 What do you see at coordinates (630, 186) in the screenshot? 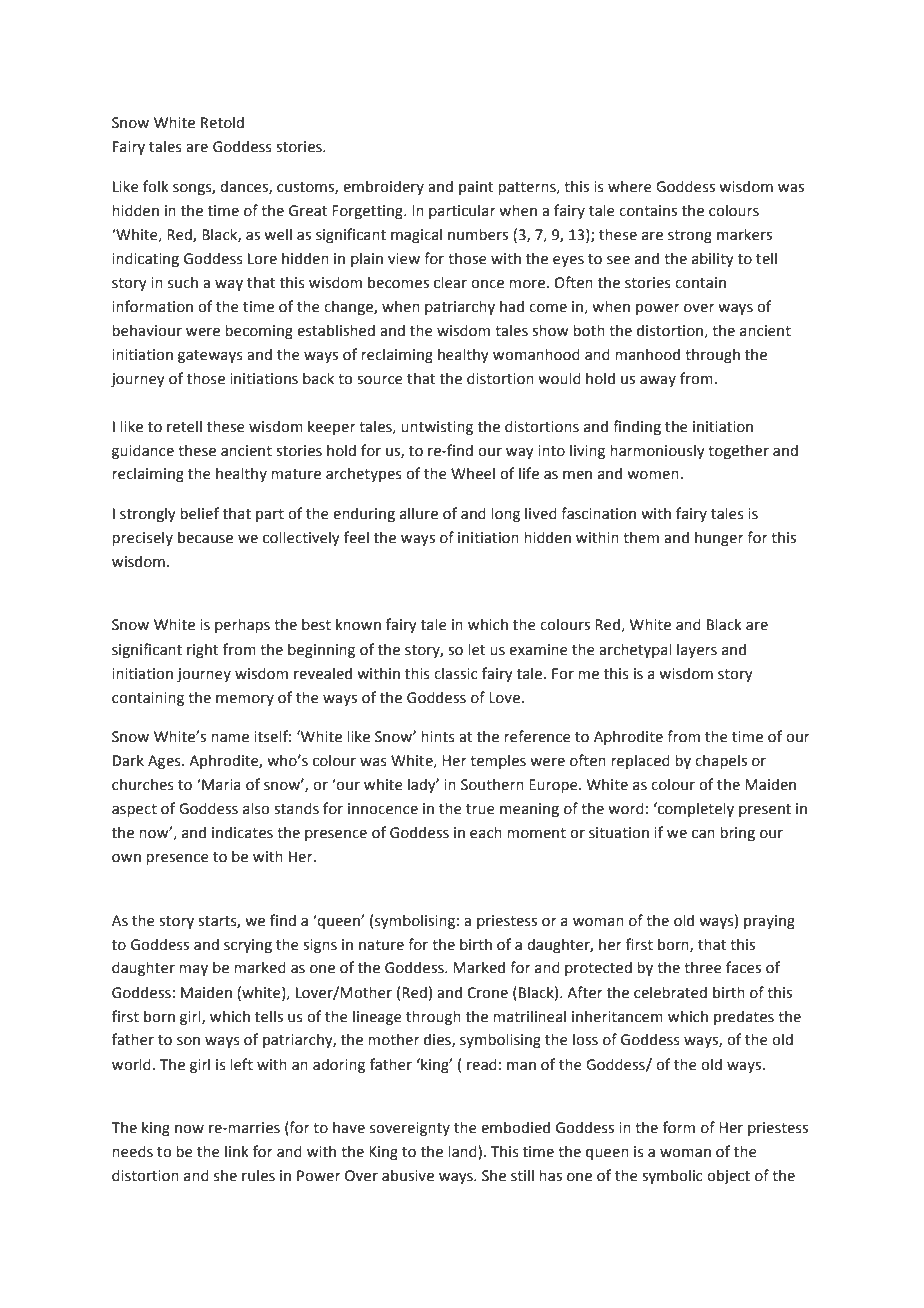
I see `where` at bounding box center [630, 186].
